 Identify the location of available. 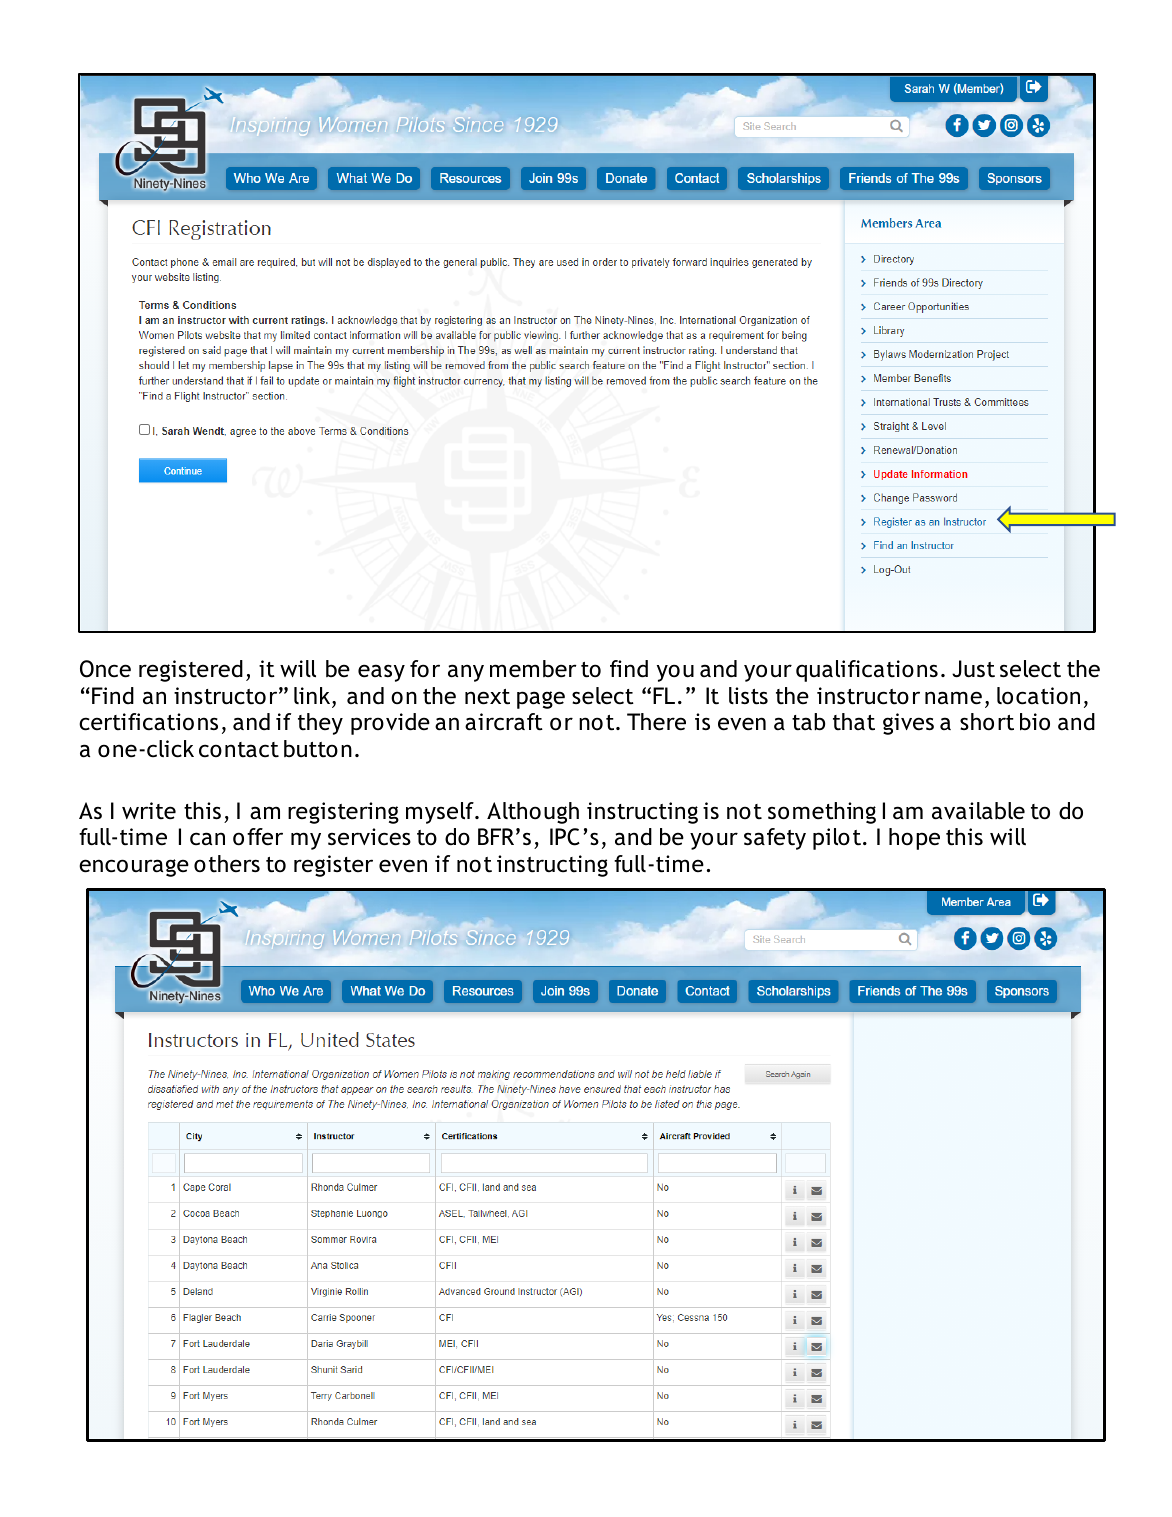
(978, 811).
